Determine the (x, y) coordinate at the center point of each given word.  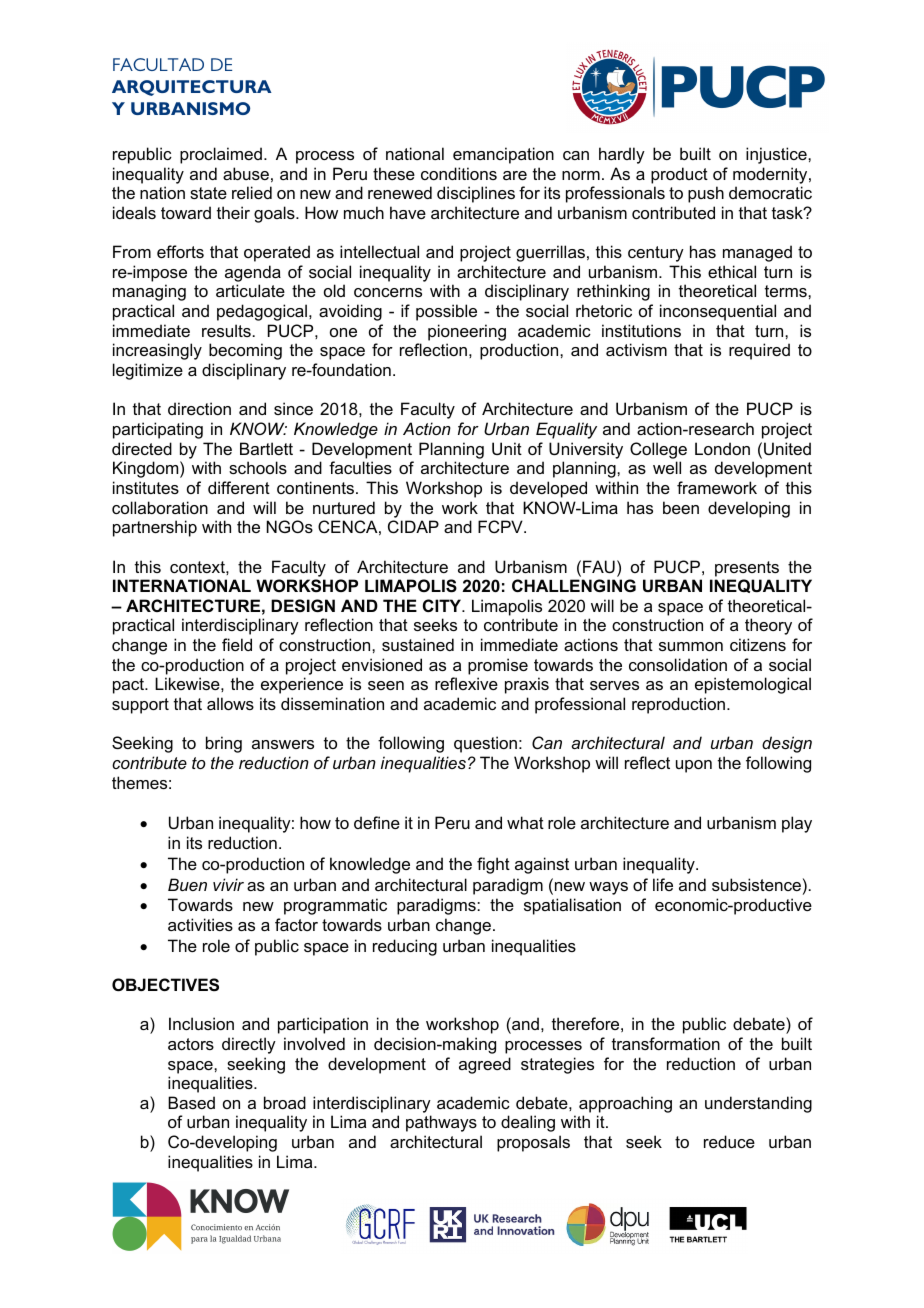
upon (694, 766)
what (525, 822)
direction (199, 408)
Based (191, 1102)
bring (224, 744)
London (722, 448)
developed (548, 489)
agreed (485, 1065)
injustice (777, 155)
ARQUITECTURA (192, 88)
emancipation (503, 155)
